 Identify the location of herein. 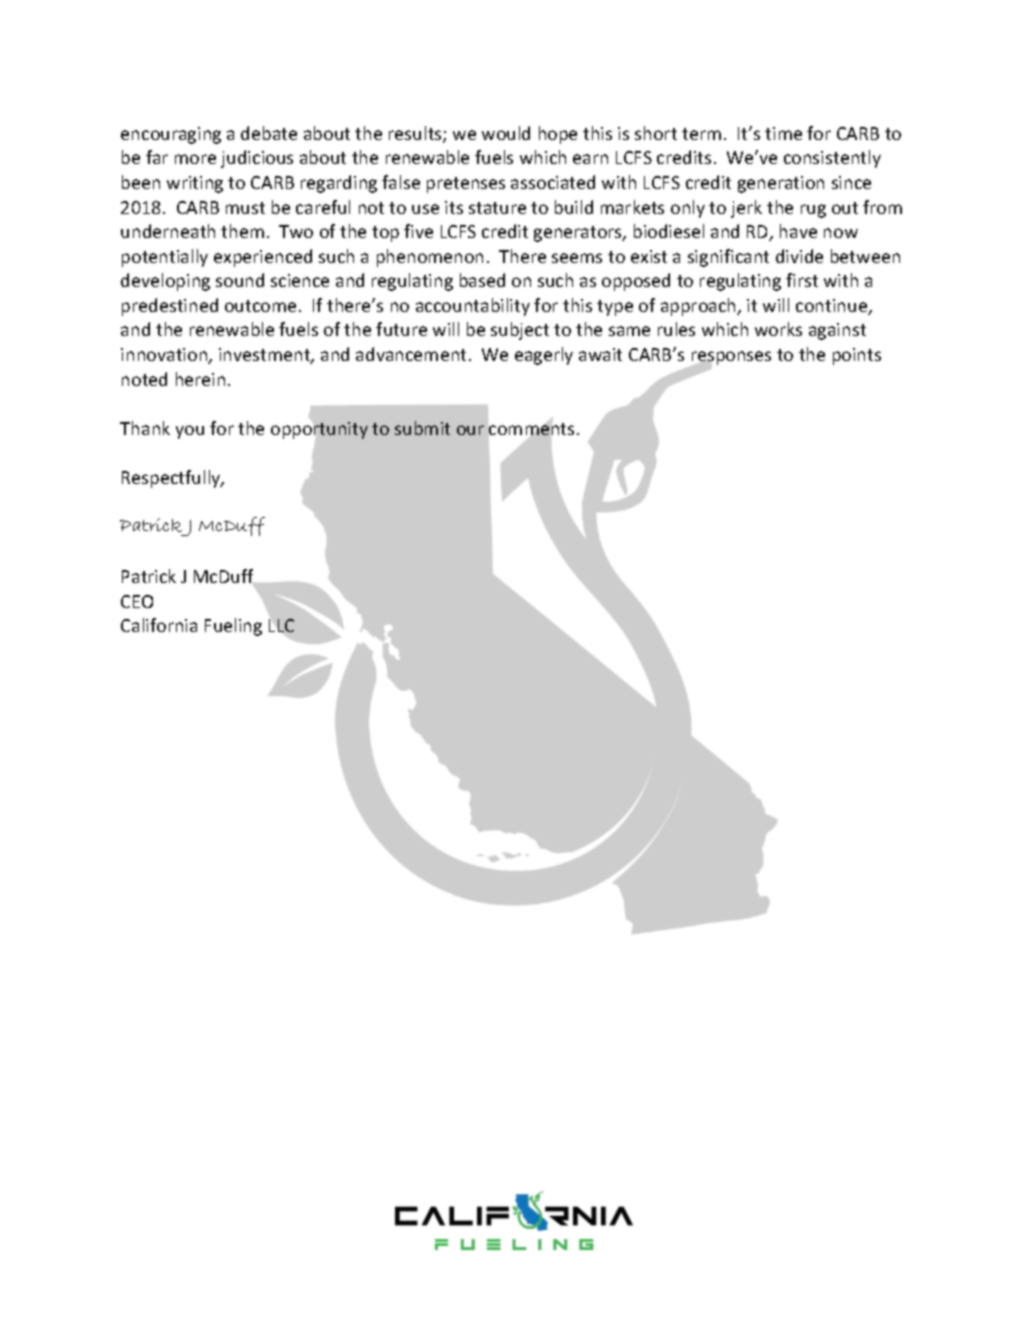
(200, 379).
